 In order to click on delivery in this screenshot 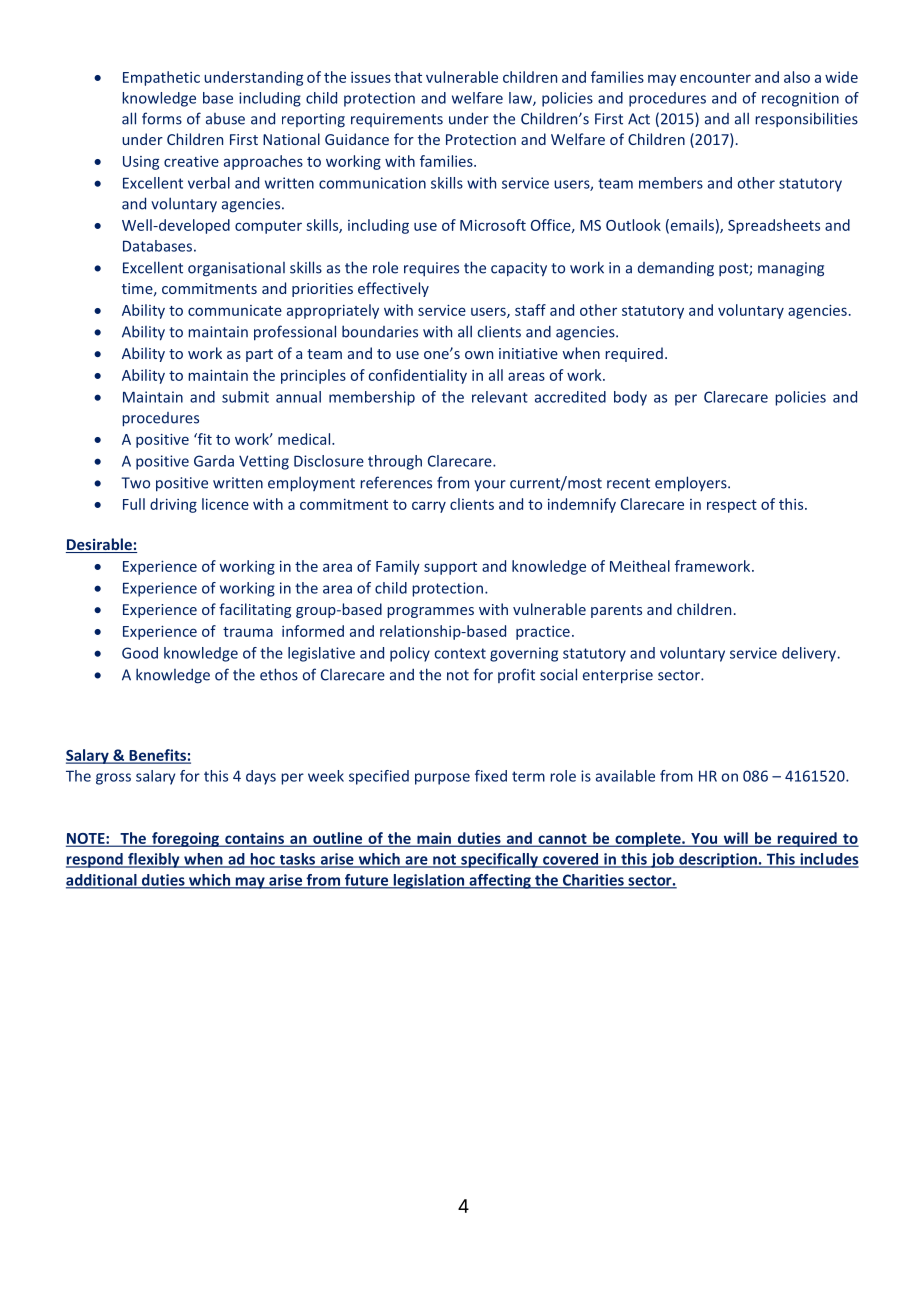, I will do `click(809, 654)`.
